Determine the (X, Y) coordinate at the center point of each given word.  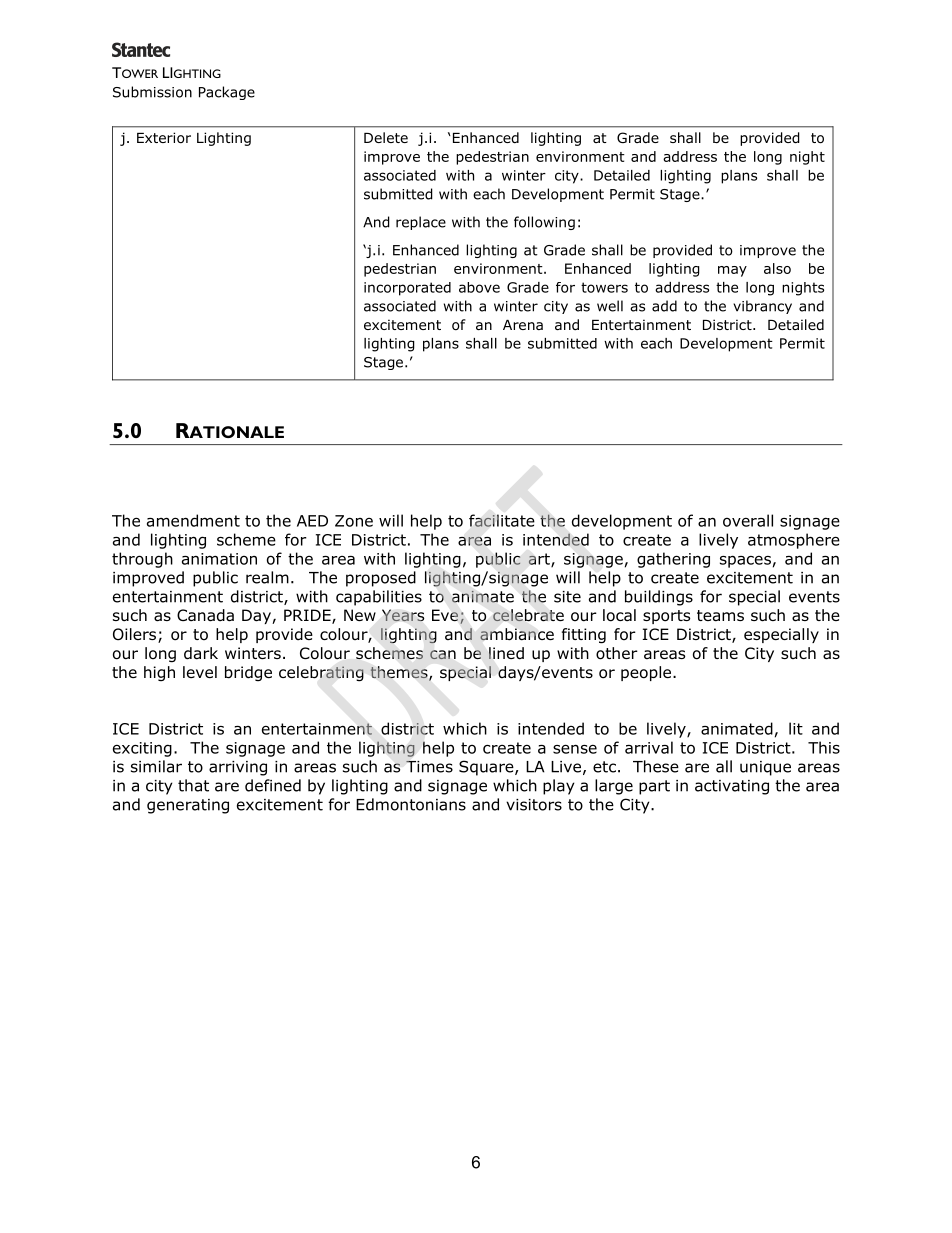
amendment (193, 520)
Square (487, 768)
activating (732, 787)
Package (227, 93)
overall (748, 520)
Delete (386, 137)
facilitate (502, 520)
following (544, 223)
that (193, 785)
